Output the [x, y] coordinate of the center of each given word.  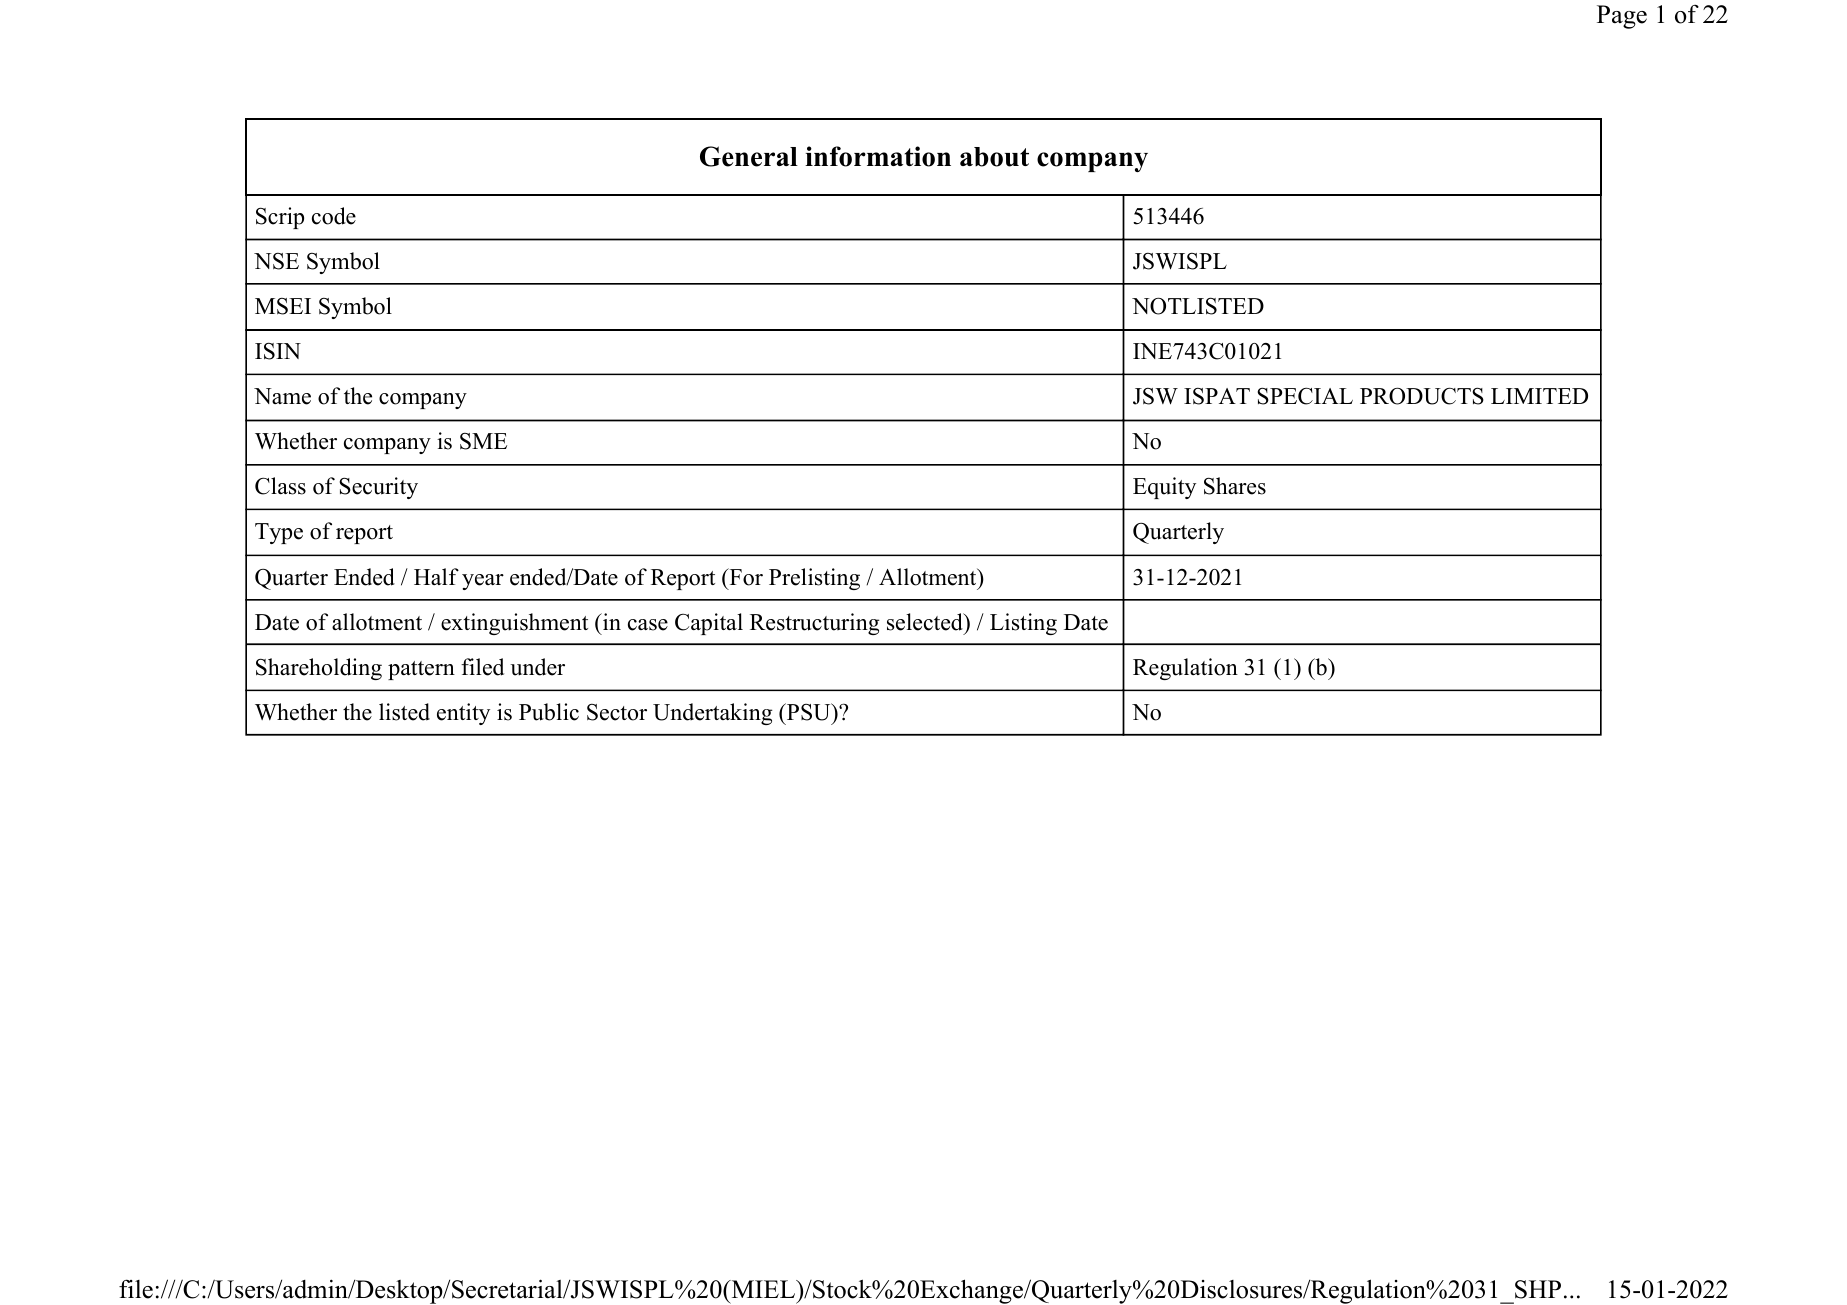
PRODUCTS [1422, 396]
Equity [1164, 488]
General [749, 156]
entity [463, 714]
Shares [1235, 486]
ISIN [278, 351]
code [334, 216]
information [878, 156]
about [994, 157]
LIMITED [1539, 396]
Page [1622, 17]
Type [279, 533]
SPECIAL [1305, 396]
